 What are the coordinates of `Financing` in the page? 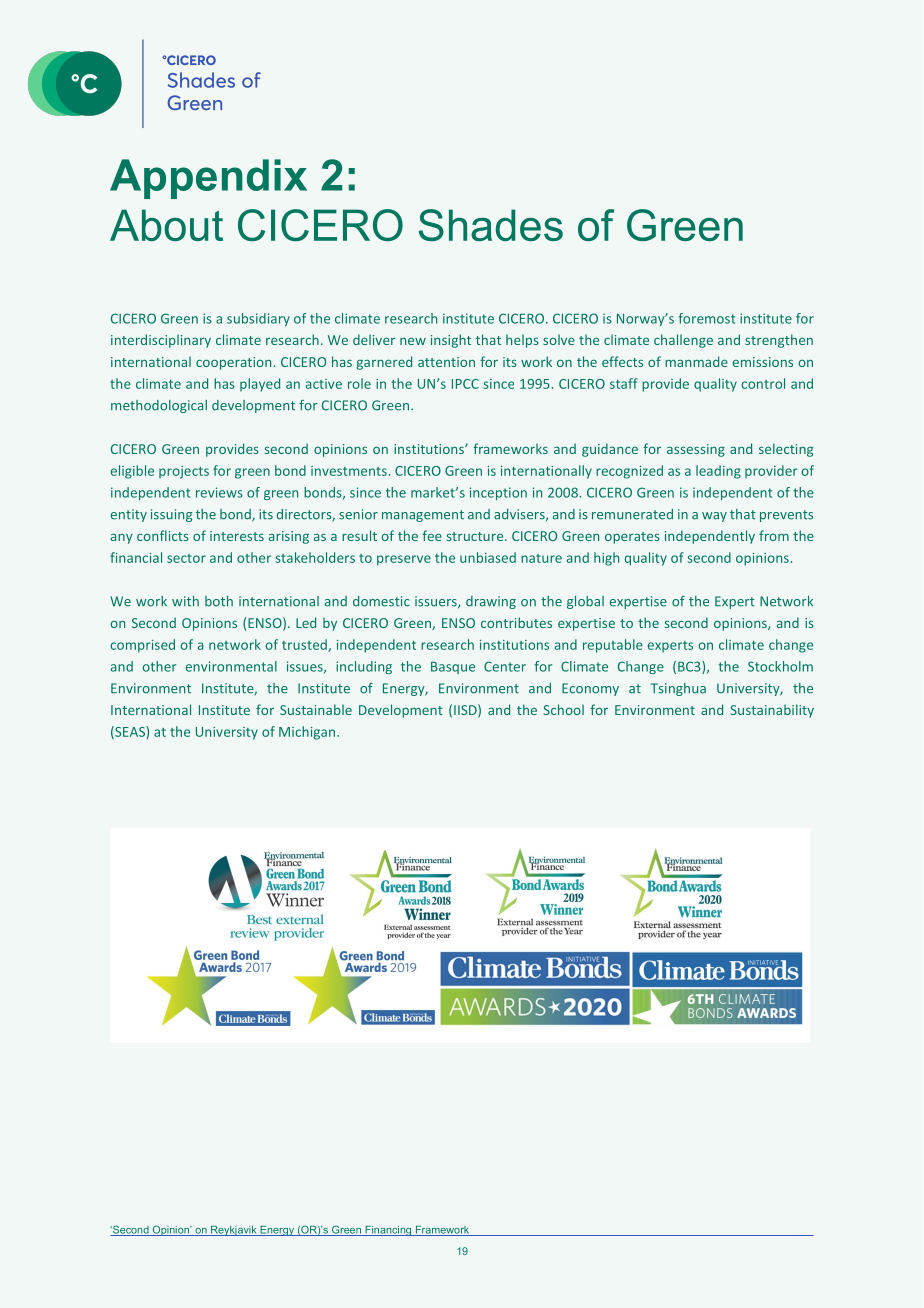 It's located at (388, 1231).
